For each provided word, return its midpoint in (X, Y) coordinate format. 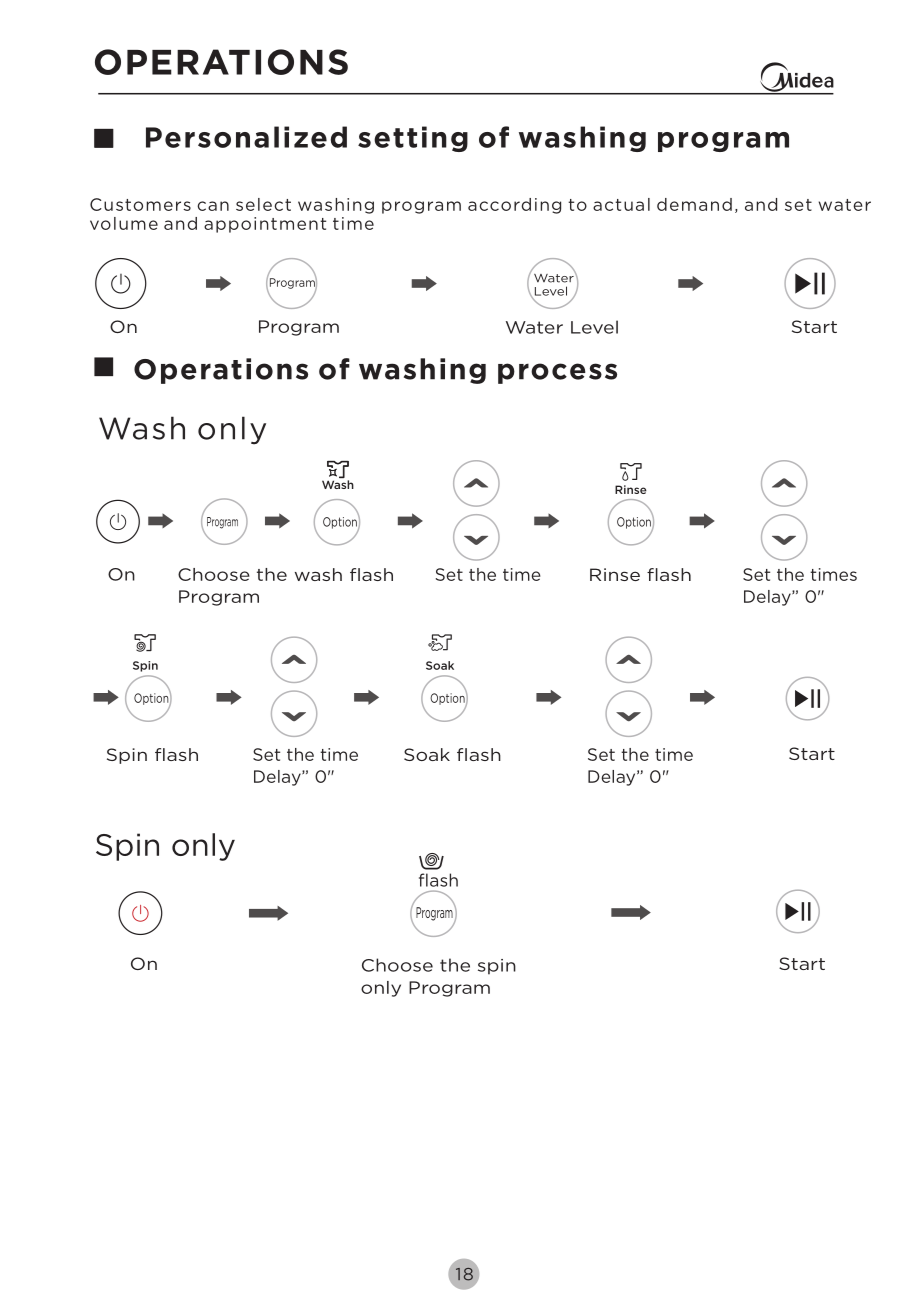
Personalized (246, 137)
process (557, 373)
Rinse (615, 574)
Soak (427, 754)
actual (621, 204)
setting (413, 139)
